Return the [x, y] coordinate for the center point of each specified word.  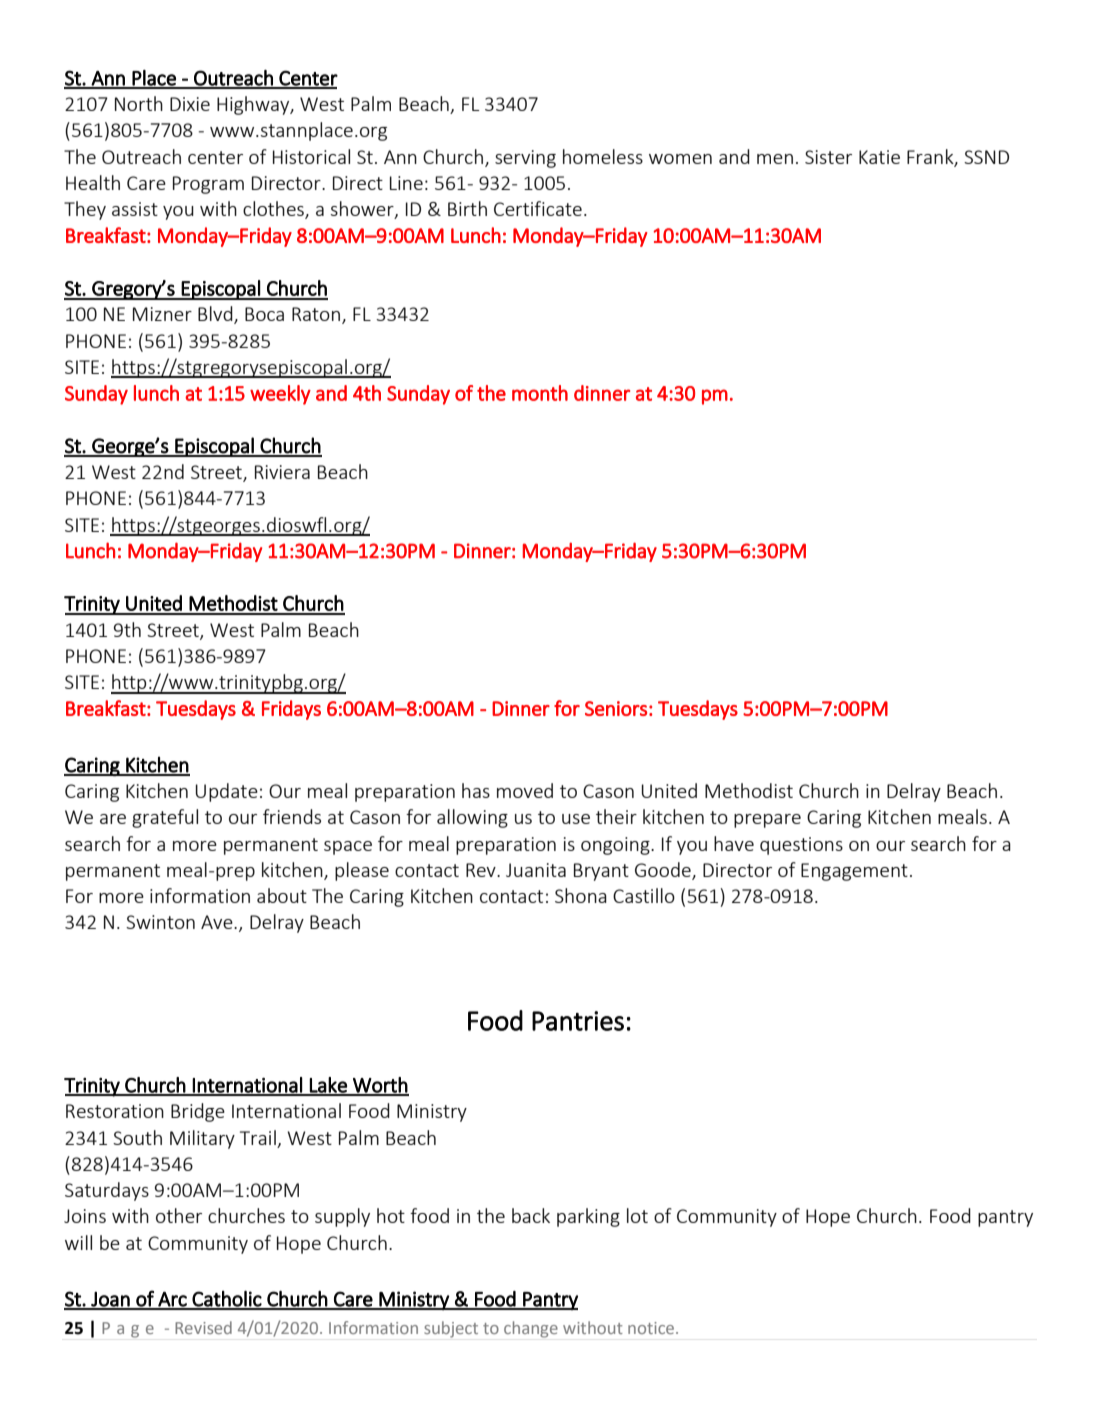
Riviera [282, 472]
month [540, 393]
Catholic [227, 1299]
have [734, 843]
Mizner [162, 314]
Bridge [198, 1112]
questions [801, 846]
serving [525, 159]
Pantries [578, 1021]
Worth [380, 1086]
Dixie [190, 104]
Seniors [616, 708]
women [680, 159]
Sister [828, 157]
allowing [472, 818]
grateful [165, 818]
